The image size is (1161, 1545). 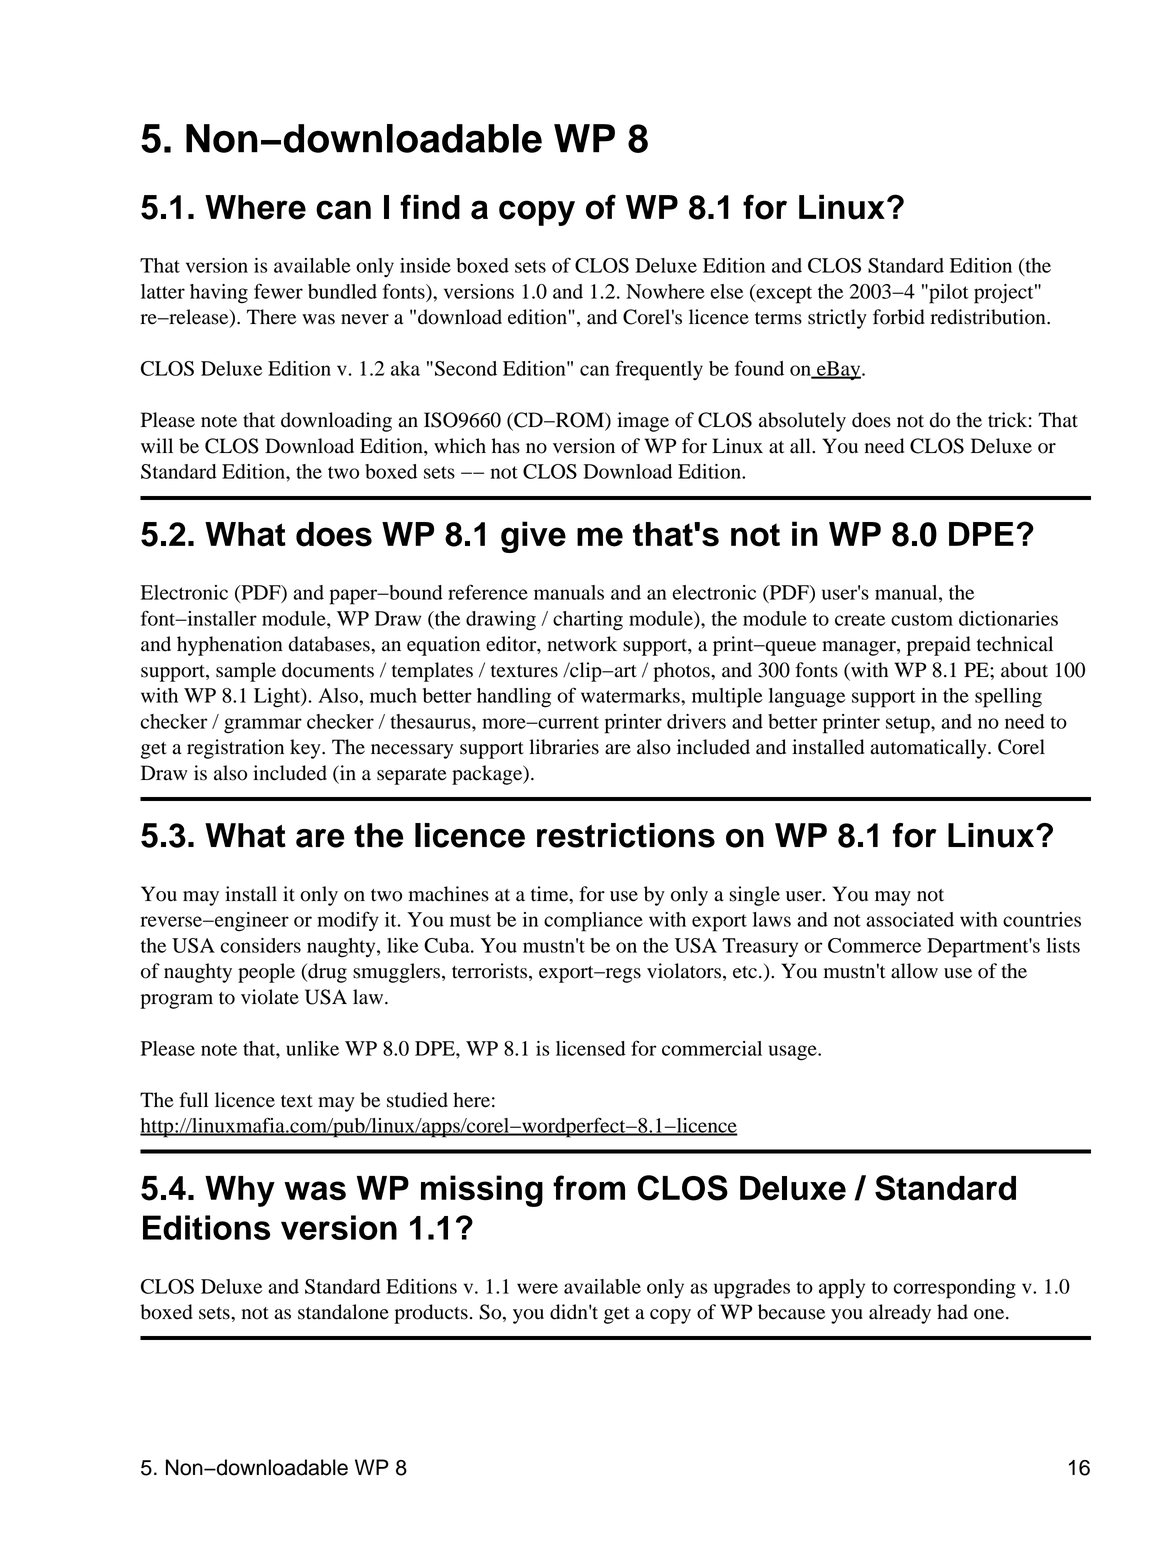 I want to click on fewer, so click(x=278, y=291).
